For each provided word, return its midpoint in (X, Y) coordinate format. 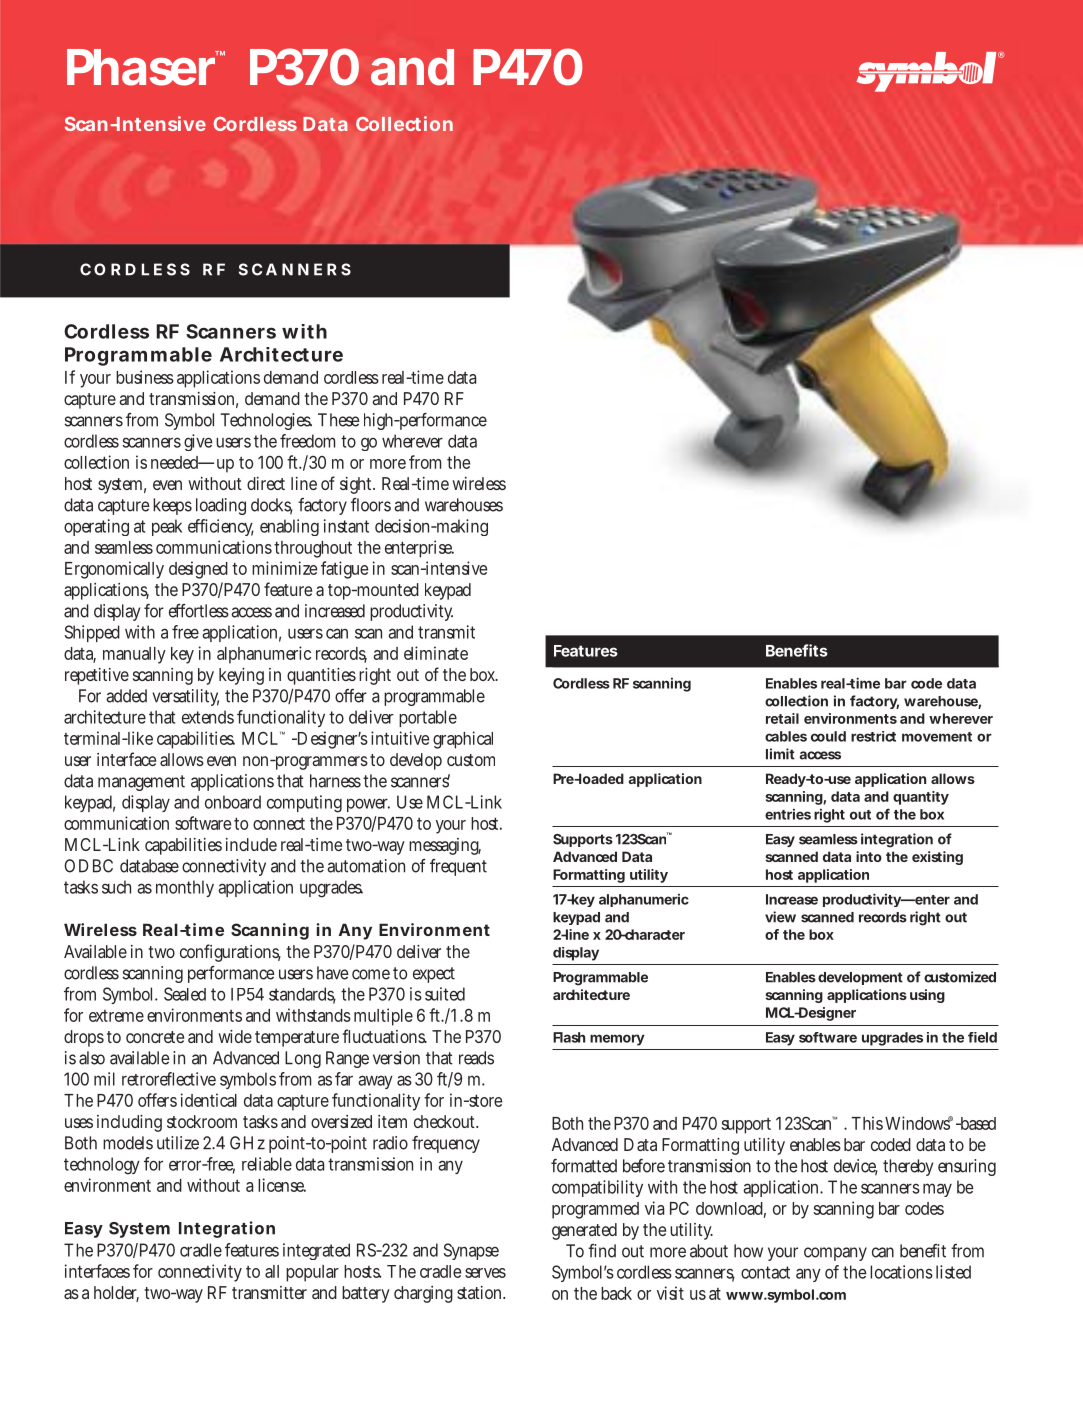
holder (116, 1294)
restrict (873, 736)
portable (428, 718)
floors (371, 505)
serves (485, 1273)
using (927, 996)
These (339, 420)
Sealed (185, 994)
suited (445, 994)
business (145, 377)
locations (901, 1272)
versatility (185, 697)
